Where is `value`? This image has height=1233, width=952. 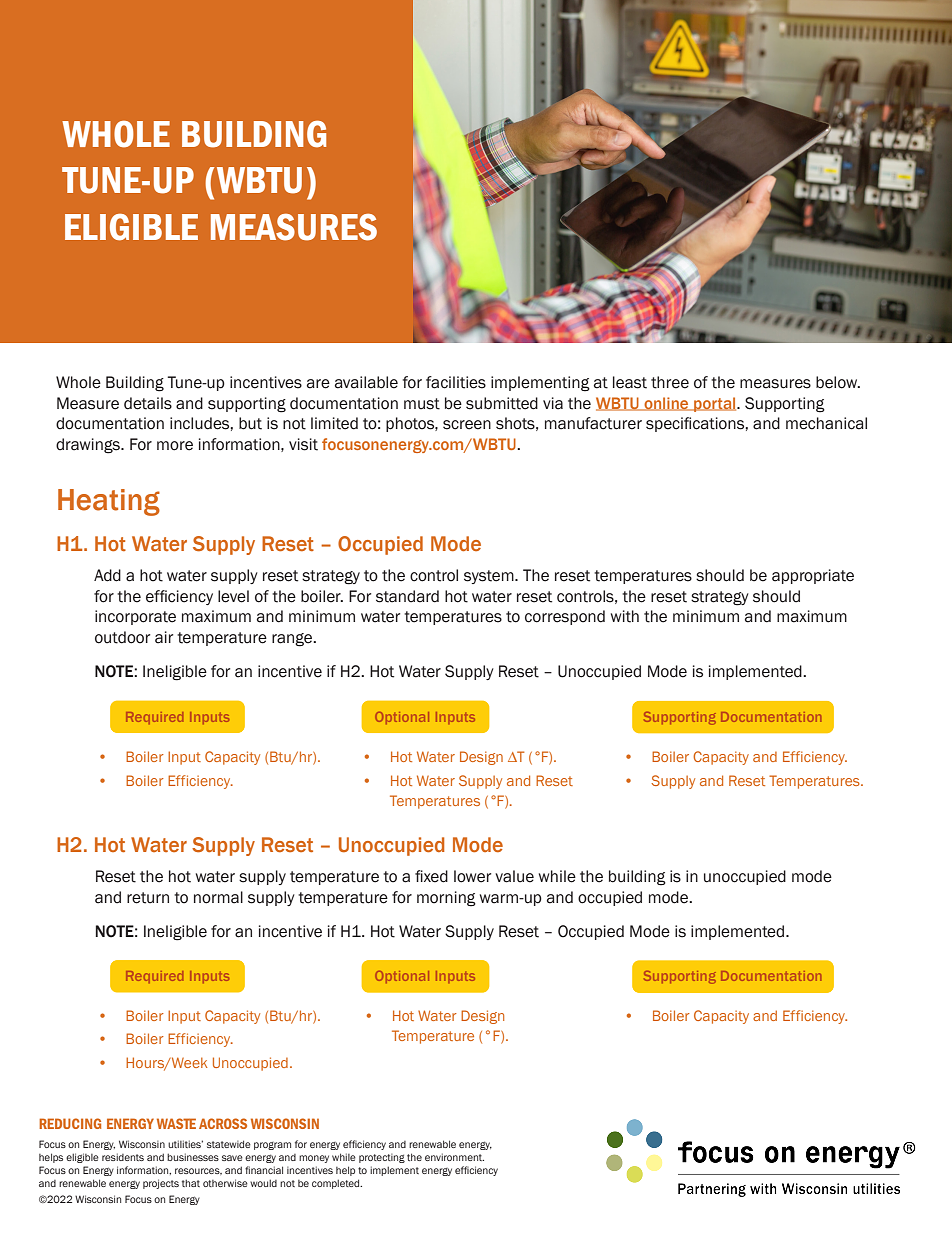
value is located at coordinates (514, 876).
